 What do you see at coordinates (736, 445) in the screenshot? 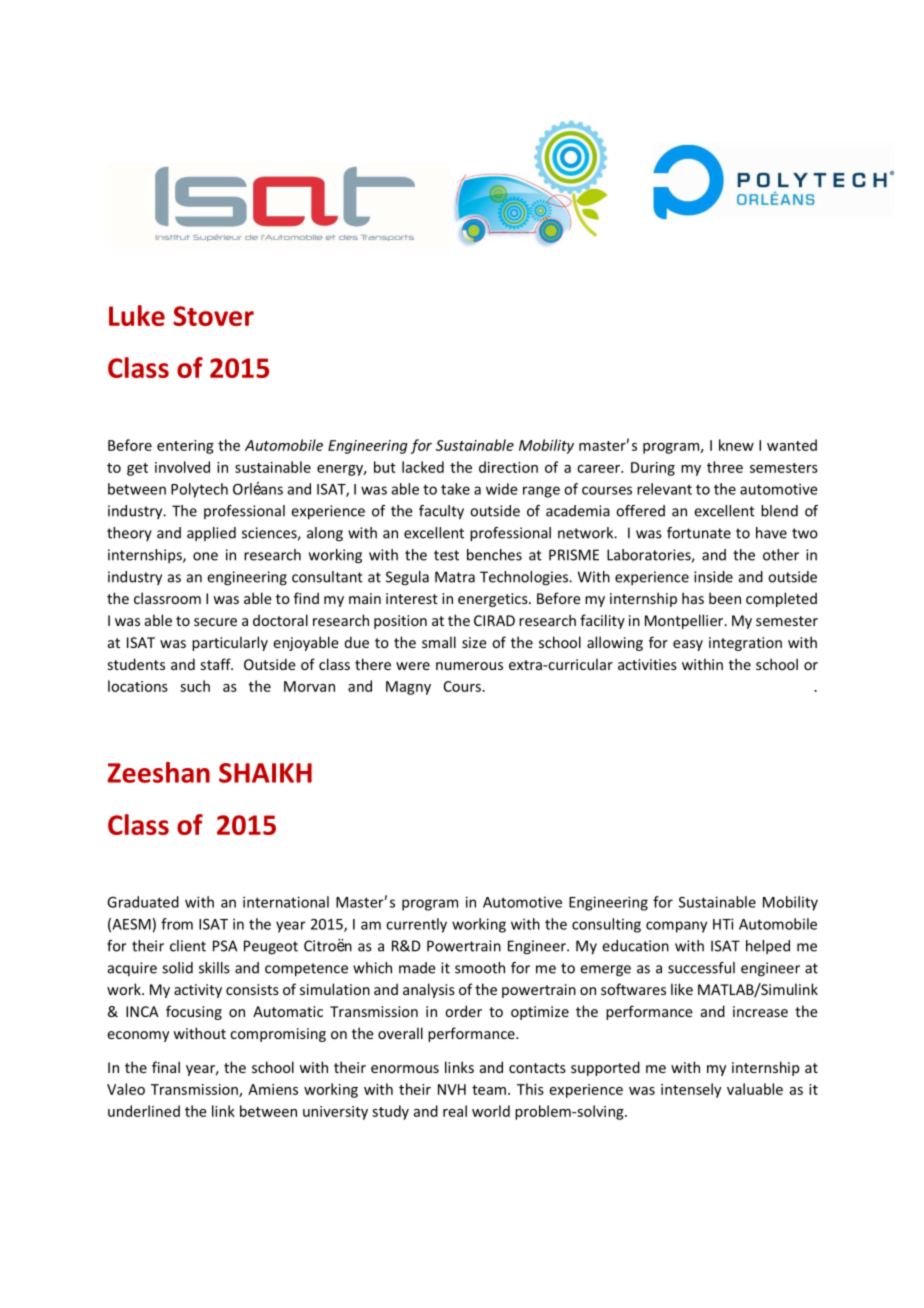
I see `knew` at bounding box center [736, 445].
